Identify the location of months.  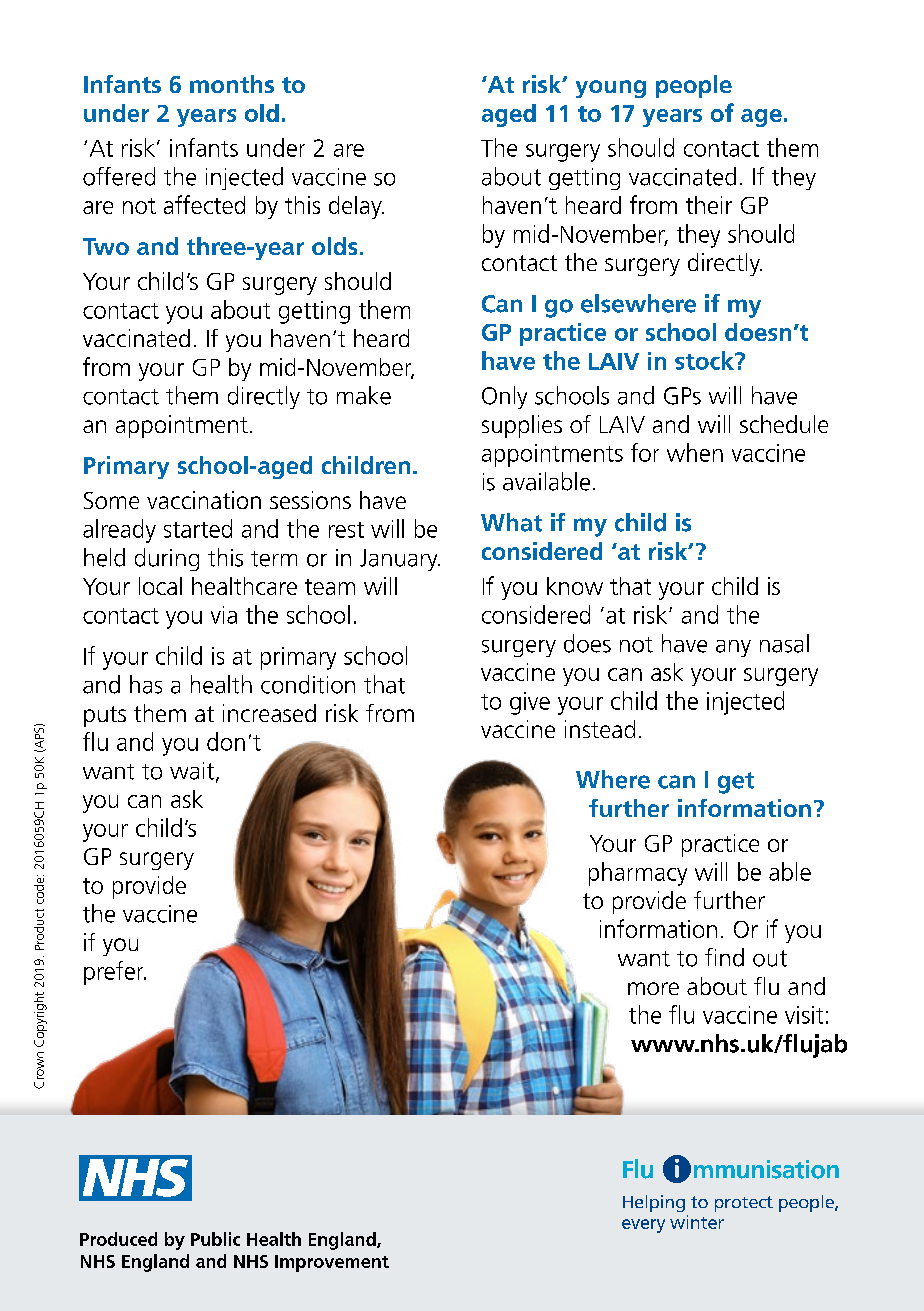
(232, 84).
